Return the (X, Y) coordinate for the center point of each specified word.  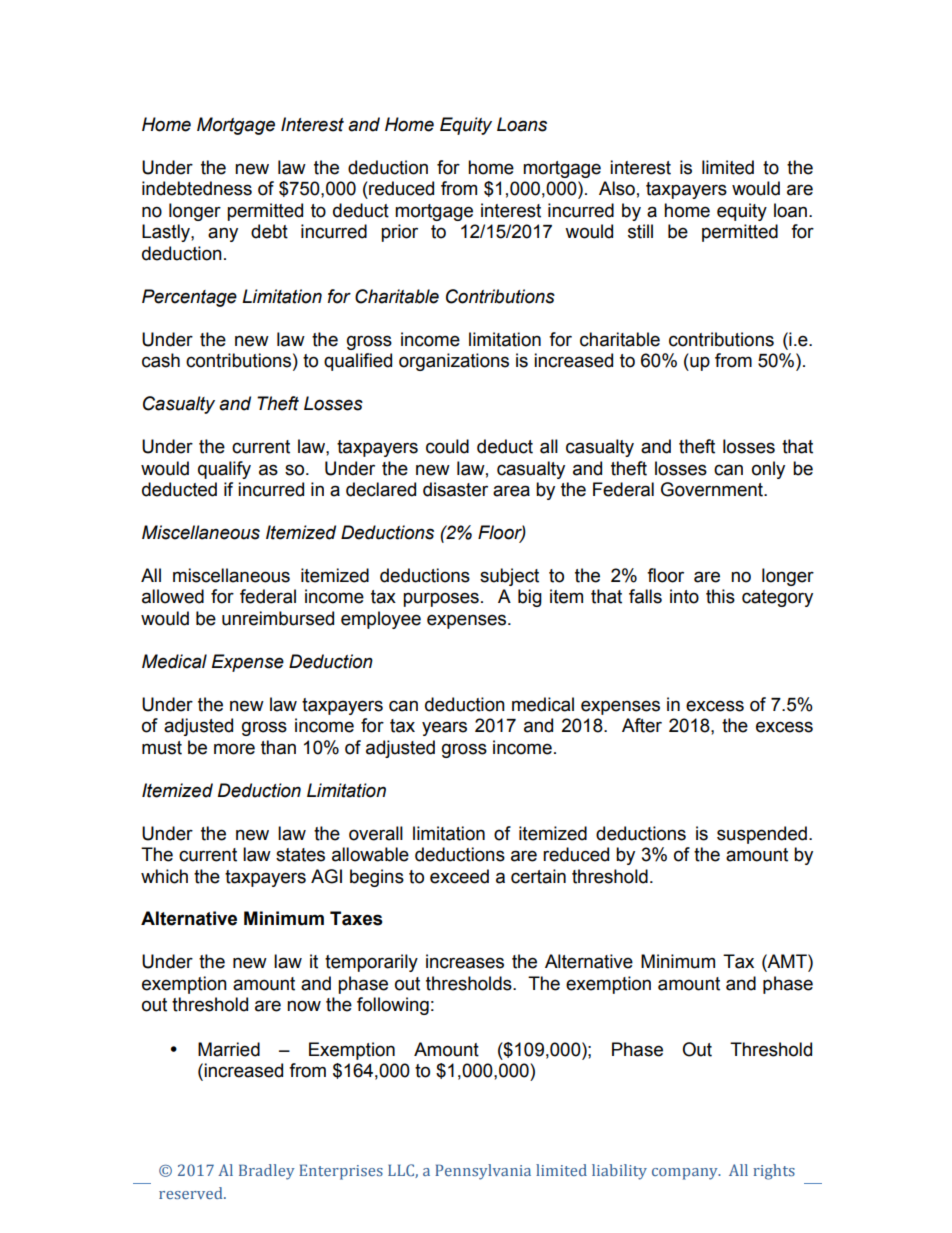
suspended (762, 835)
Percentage (189, 298)
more (234, 749)
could (447, 446)
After (642, 725)
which (164, 876)
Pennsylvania (483, 1172)
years (444, 728)
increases (465, 961)
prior (399, 233)
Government (713, 489)
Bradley (267, 1172)
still (640, 231)
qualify (224, 470)
